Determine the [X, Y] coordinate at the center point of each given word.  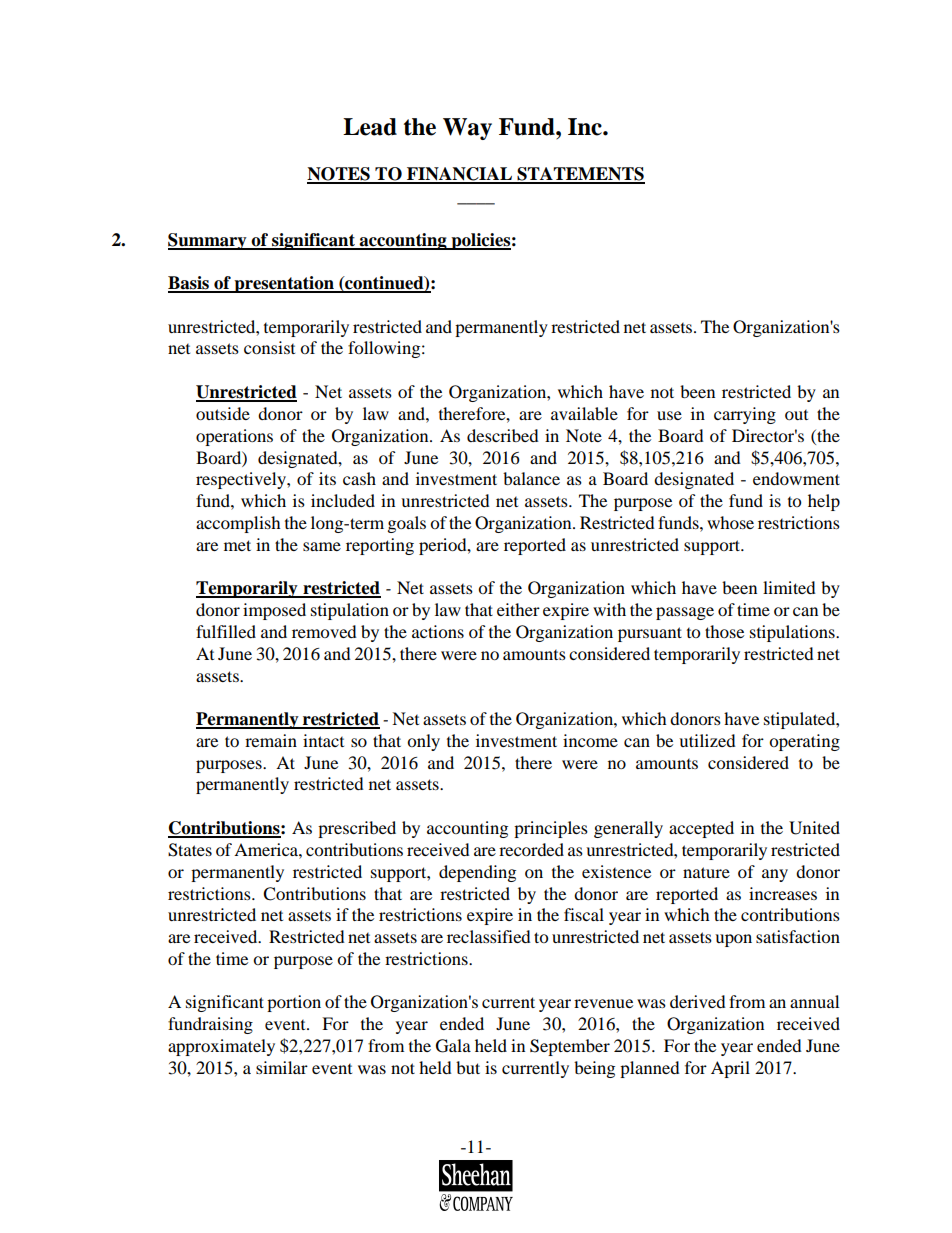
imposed [274, 611]
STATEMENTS [580, 175]
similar [282, 1067]
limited [789, 587]
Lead [370, 127]
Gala [453, 1046]
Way [467, 129]
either [518, 609]
